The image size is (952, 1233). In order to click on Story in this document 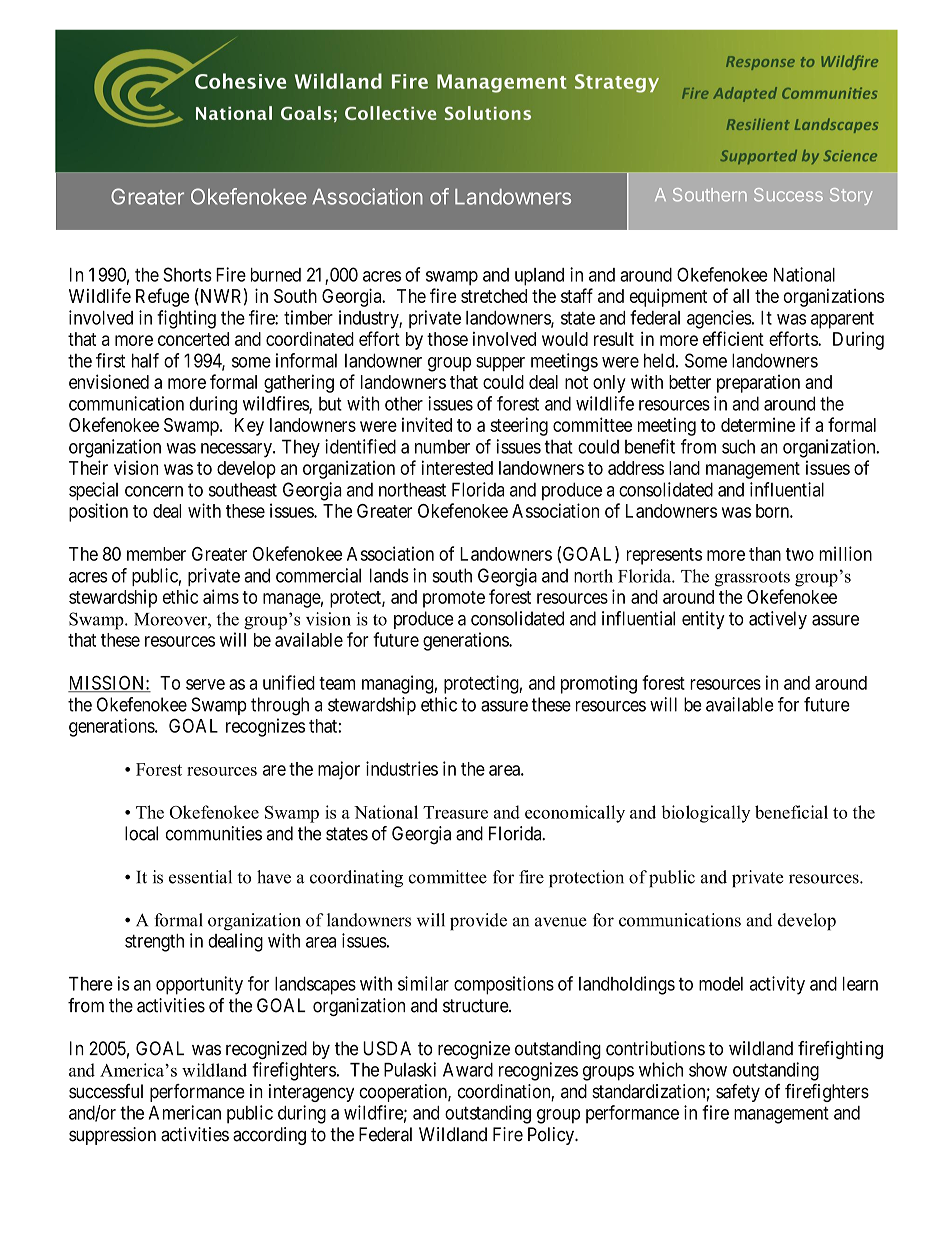, I will do `click(851, 196)`.
